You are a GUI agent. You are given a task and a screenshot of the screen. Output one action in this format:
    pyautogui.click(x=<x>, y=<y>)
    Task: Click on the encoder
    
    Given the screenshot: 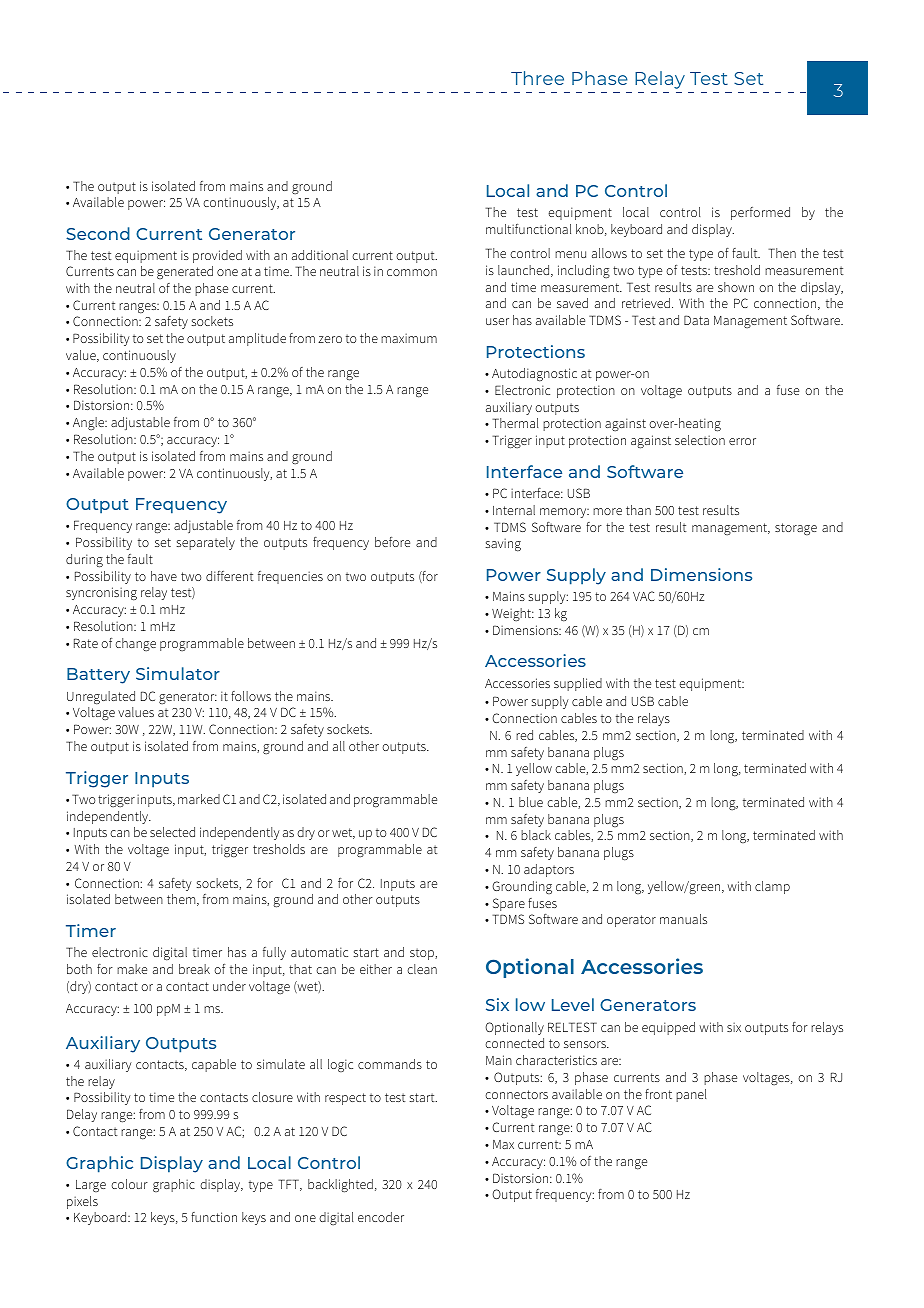 What is the action you would take?
    pyautogui.click(x=381, y=1217)
